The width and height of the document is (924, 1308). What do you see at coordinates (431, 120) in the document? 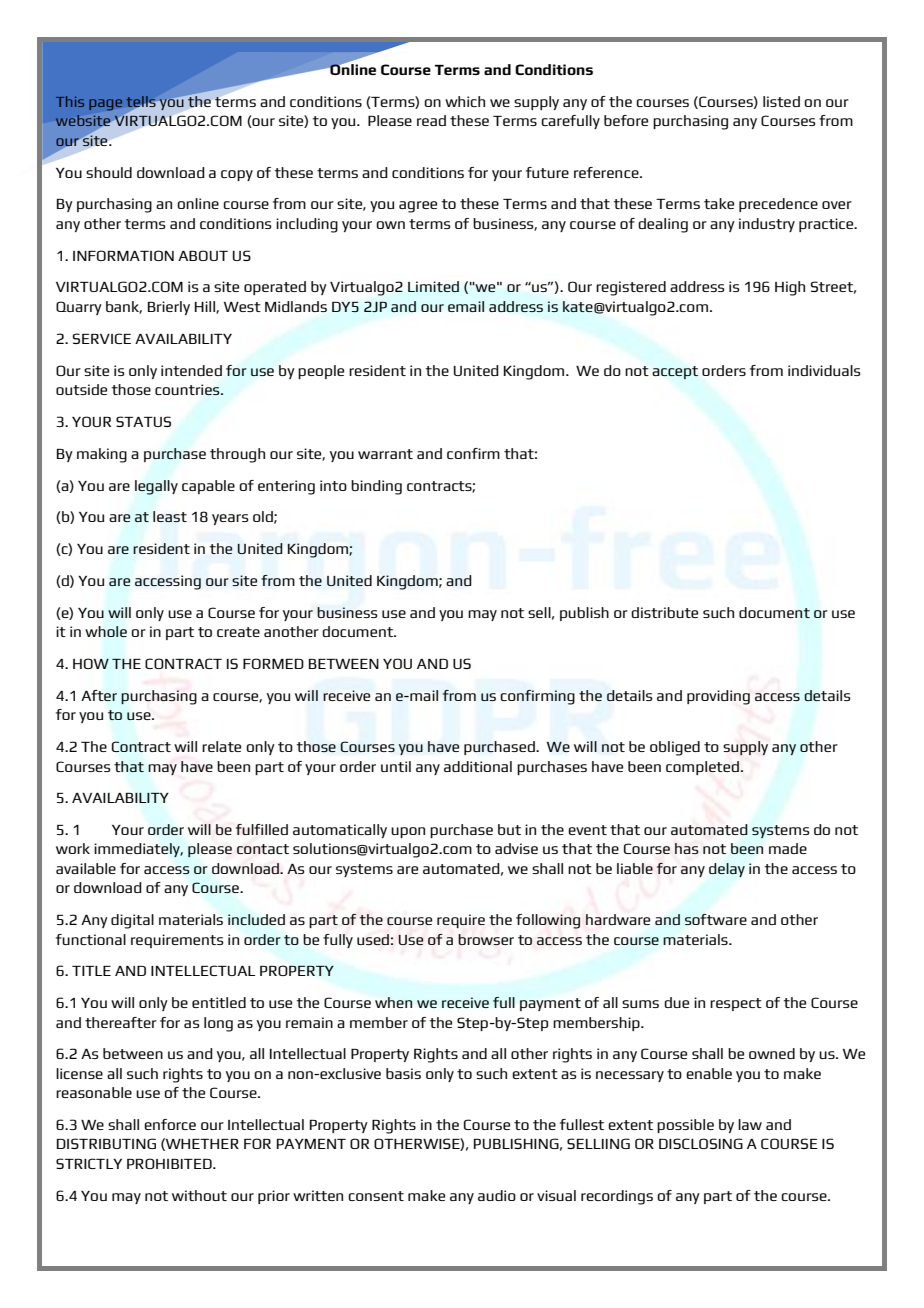
I see `read` at bounding box center [431, 120].
